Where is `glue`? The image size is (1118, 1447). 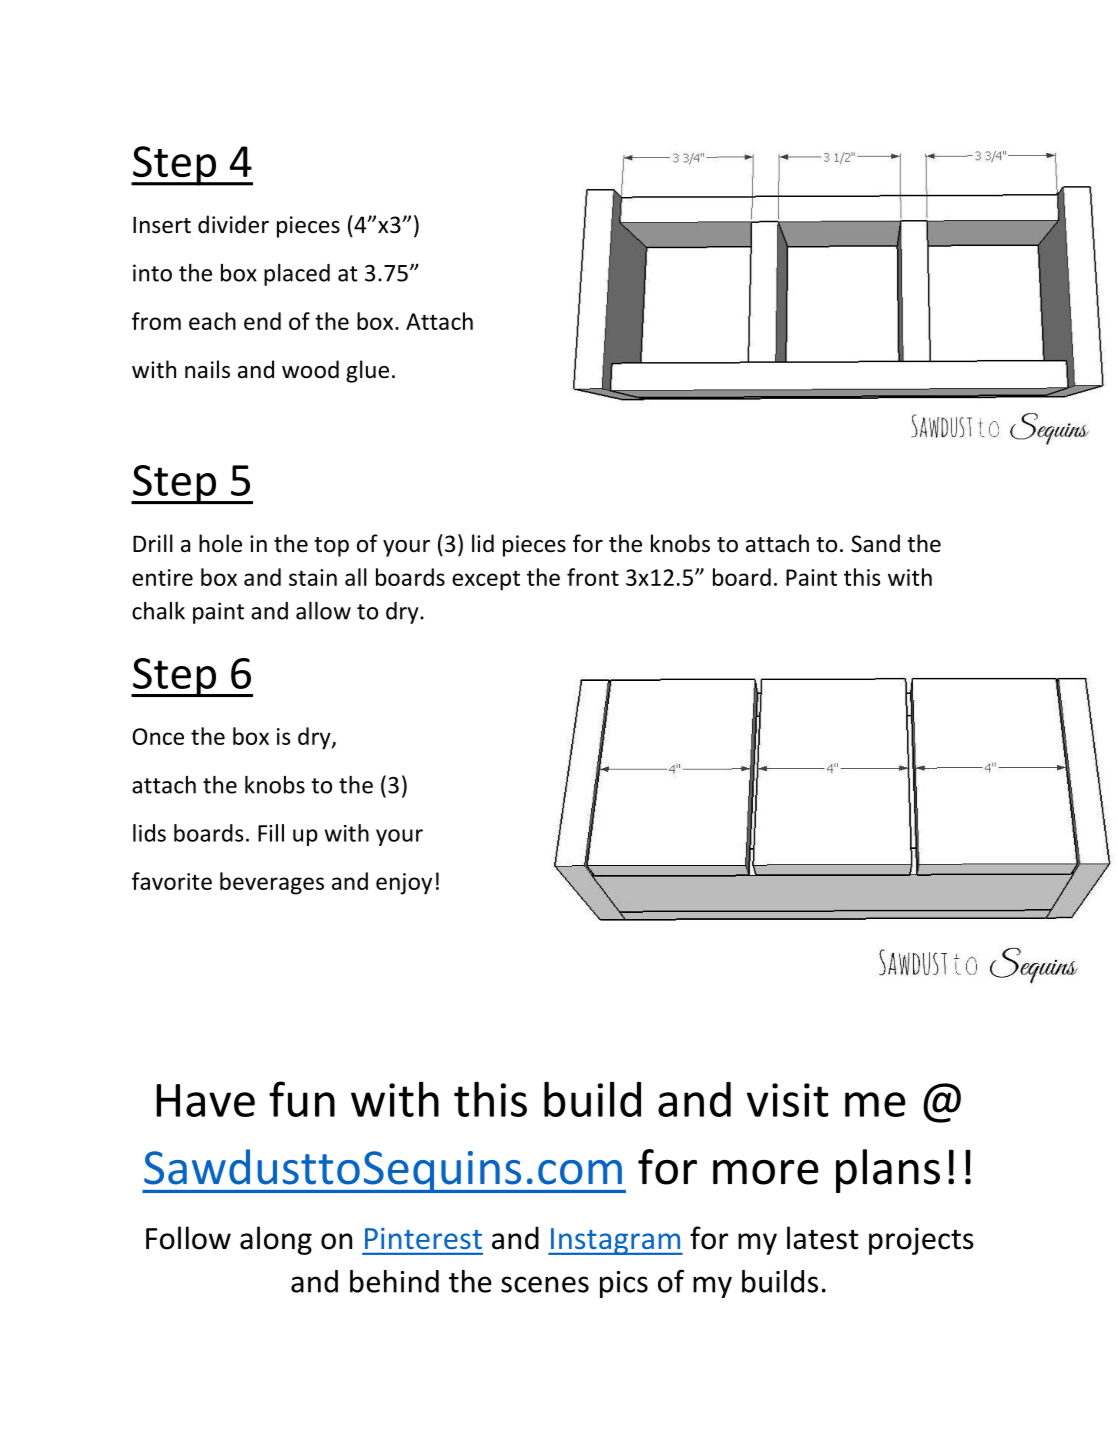 glue is located at coordinates (367, 371).
